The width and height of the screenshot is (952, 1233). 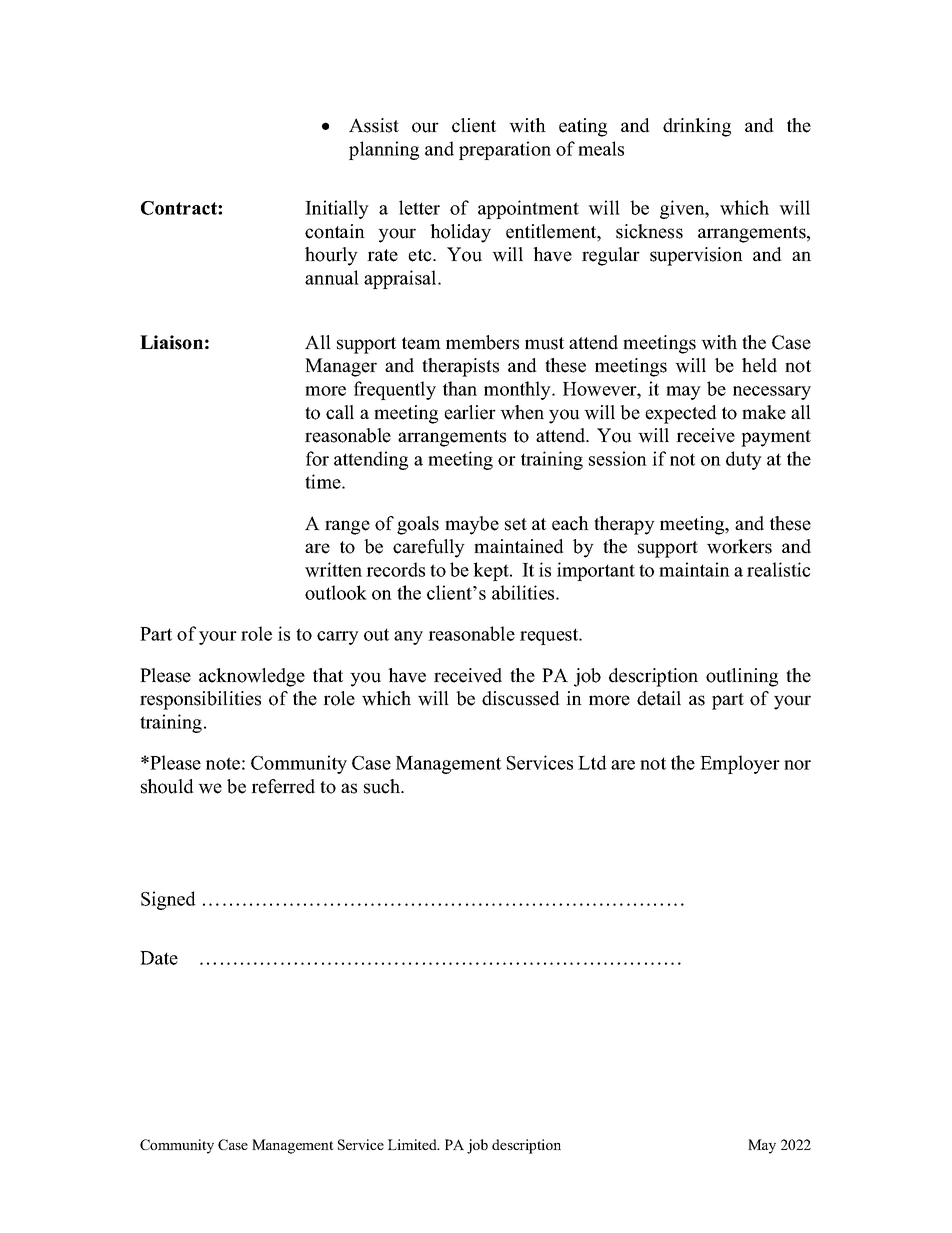 I want to click on preparation, so click(x=505, y=150).
